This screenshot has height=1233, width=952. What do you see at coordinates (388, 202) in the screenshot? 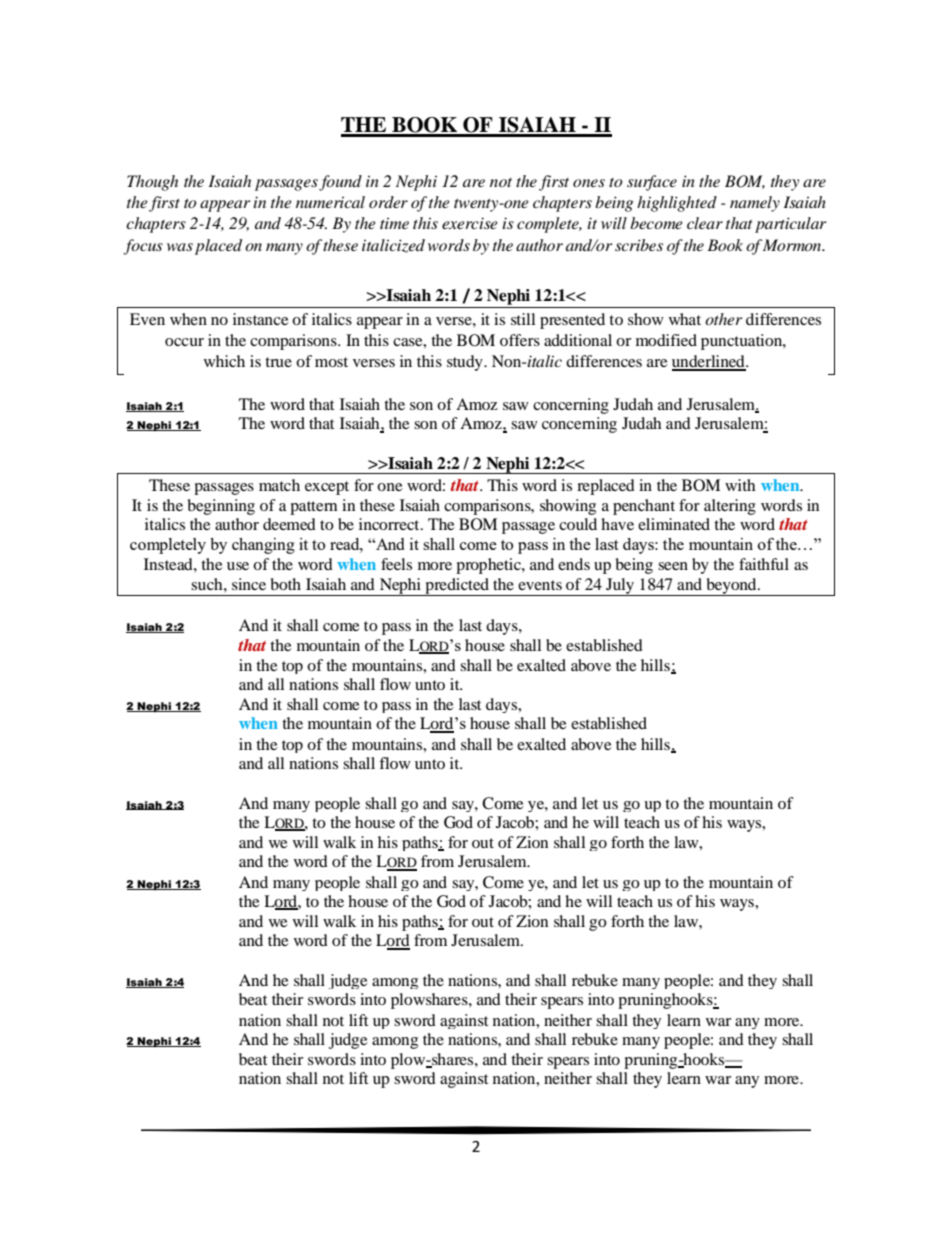
I see `order` at bounding box center [388, 202].
